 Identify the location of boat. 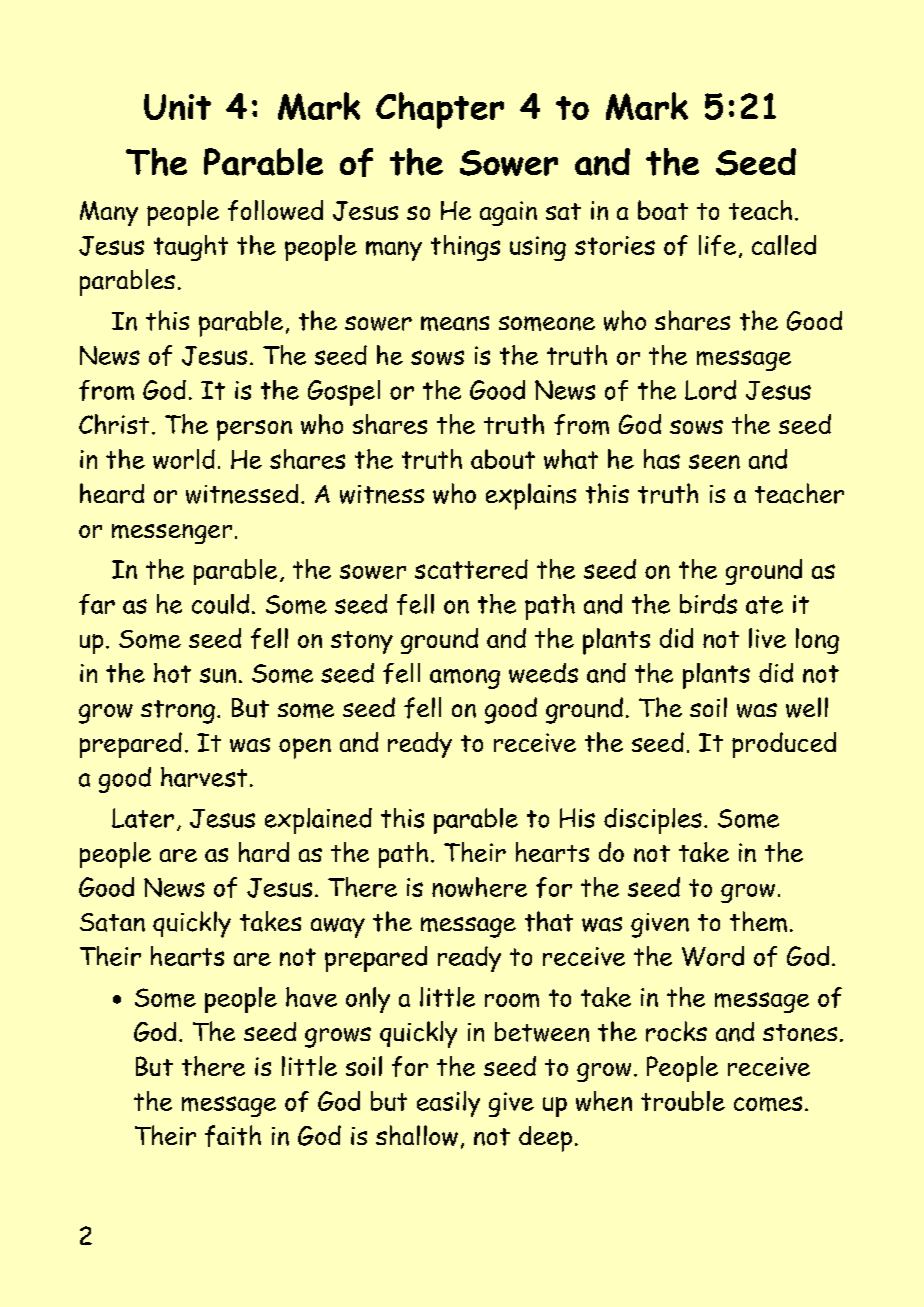
(663, 210).
